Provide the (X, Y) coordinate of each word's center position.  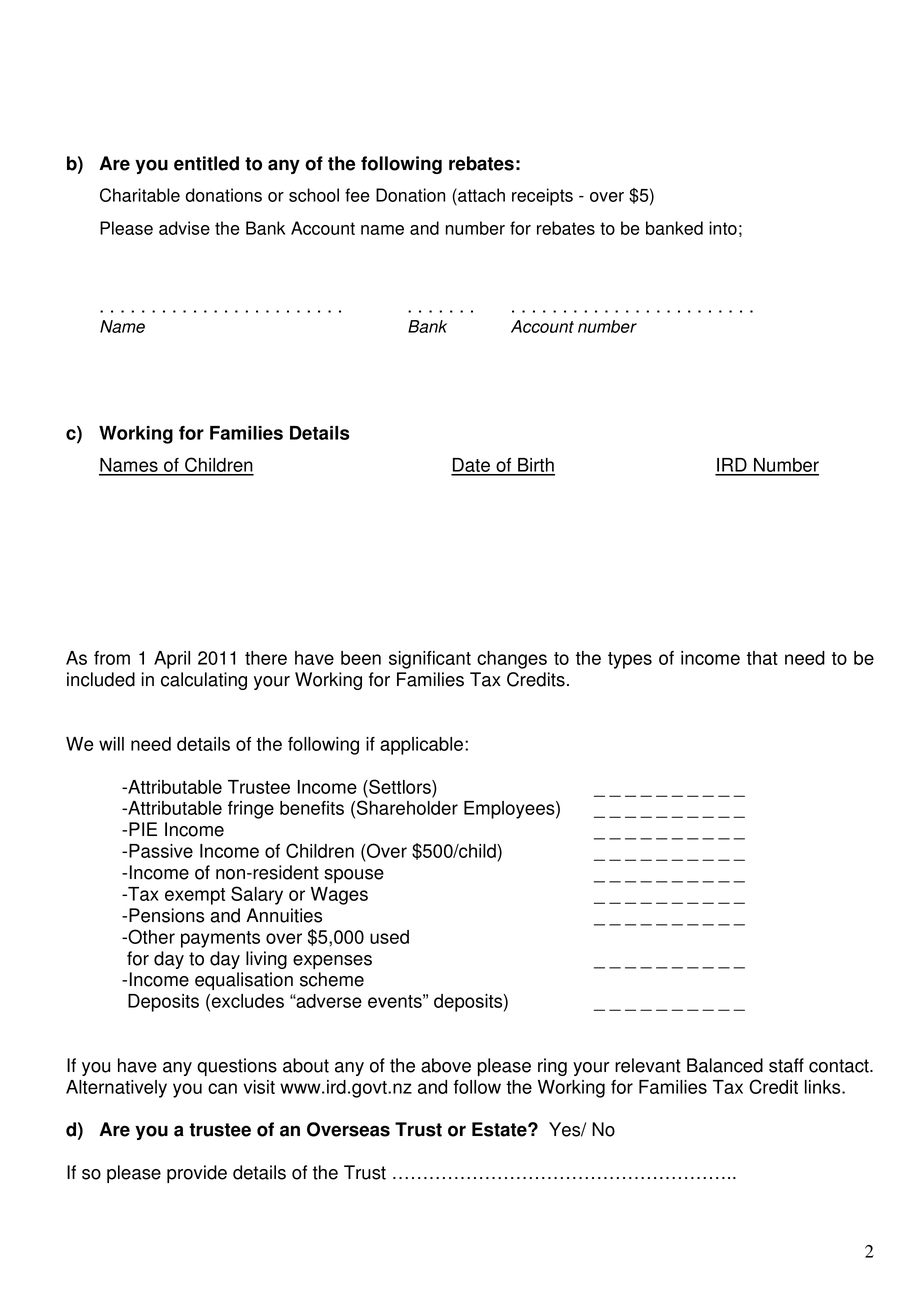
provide (197, 1174)
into (723, 228)
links (824, 1087)
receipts (542, 197)
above (446, 1065)
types (630, 660)
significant (430, 660)
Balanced (725, 1065)
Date (471, 466)
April (172, 660)
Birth (535, 466)
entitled (206, 163)
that (762, 658)
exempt (195, 896)
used (389, 937)
